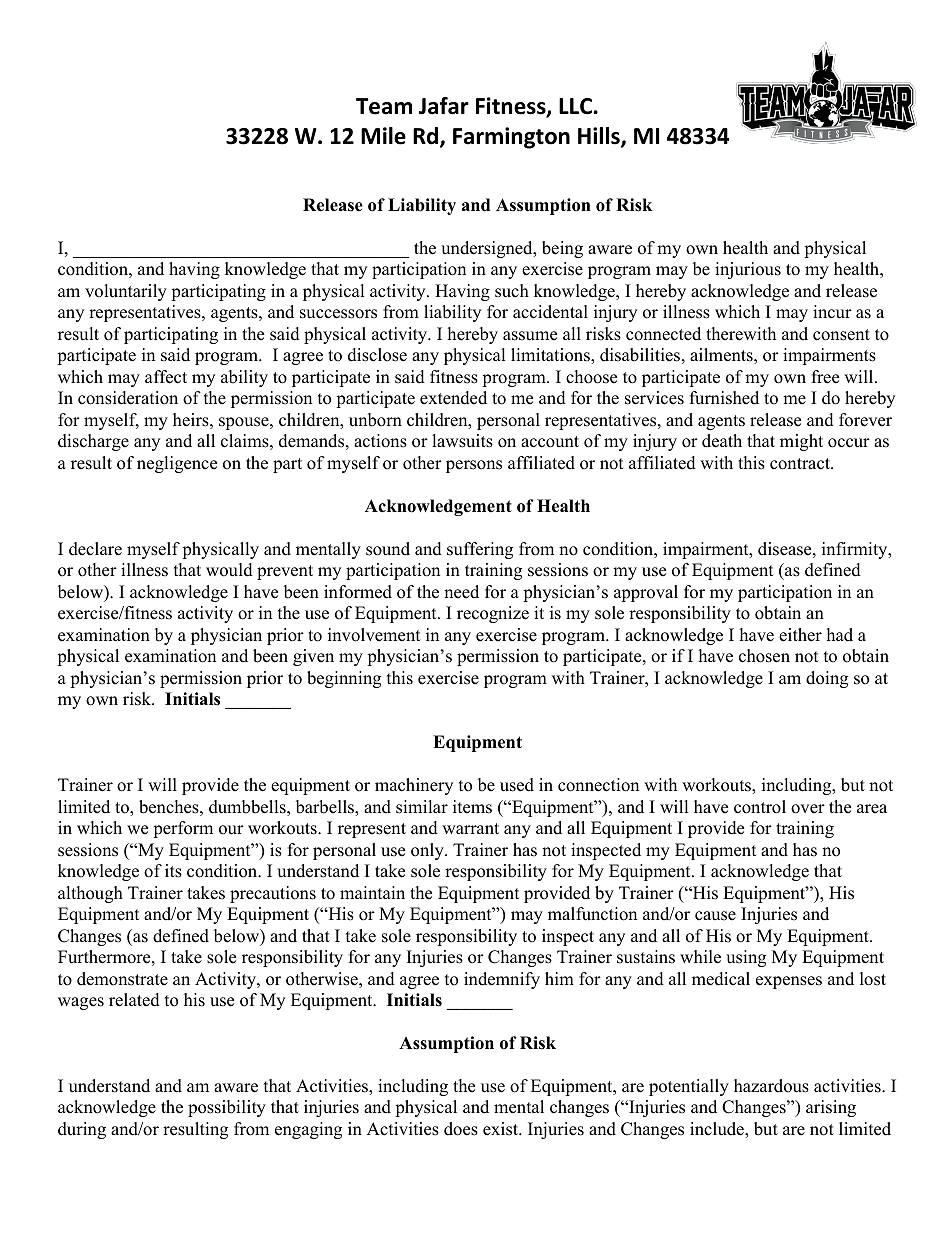  Describe the element at coordinates (825, 377) in the screenshot. I see `free` at that location.
